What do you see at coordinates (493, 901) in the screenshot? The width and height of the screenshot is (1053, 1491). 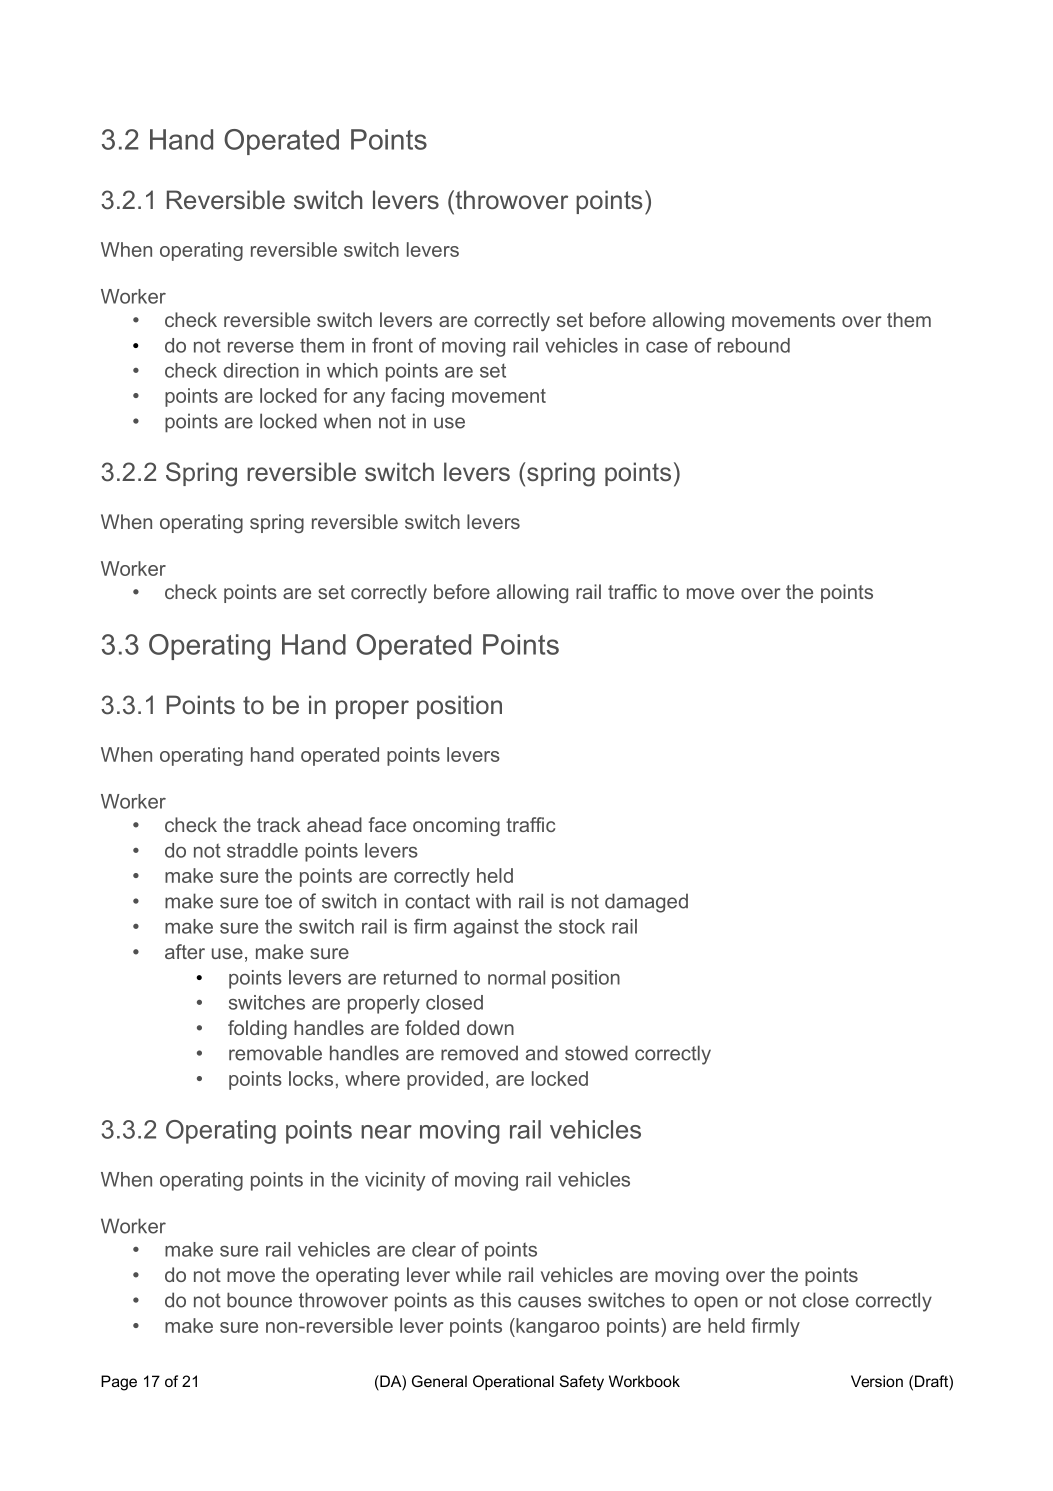 I see `with` at bounding box center [493, 901].
